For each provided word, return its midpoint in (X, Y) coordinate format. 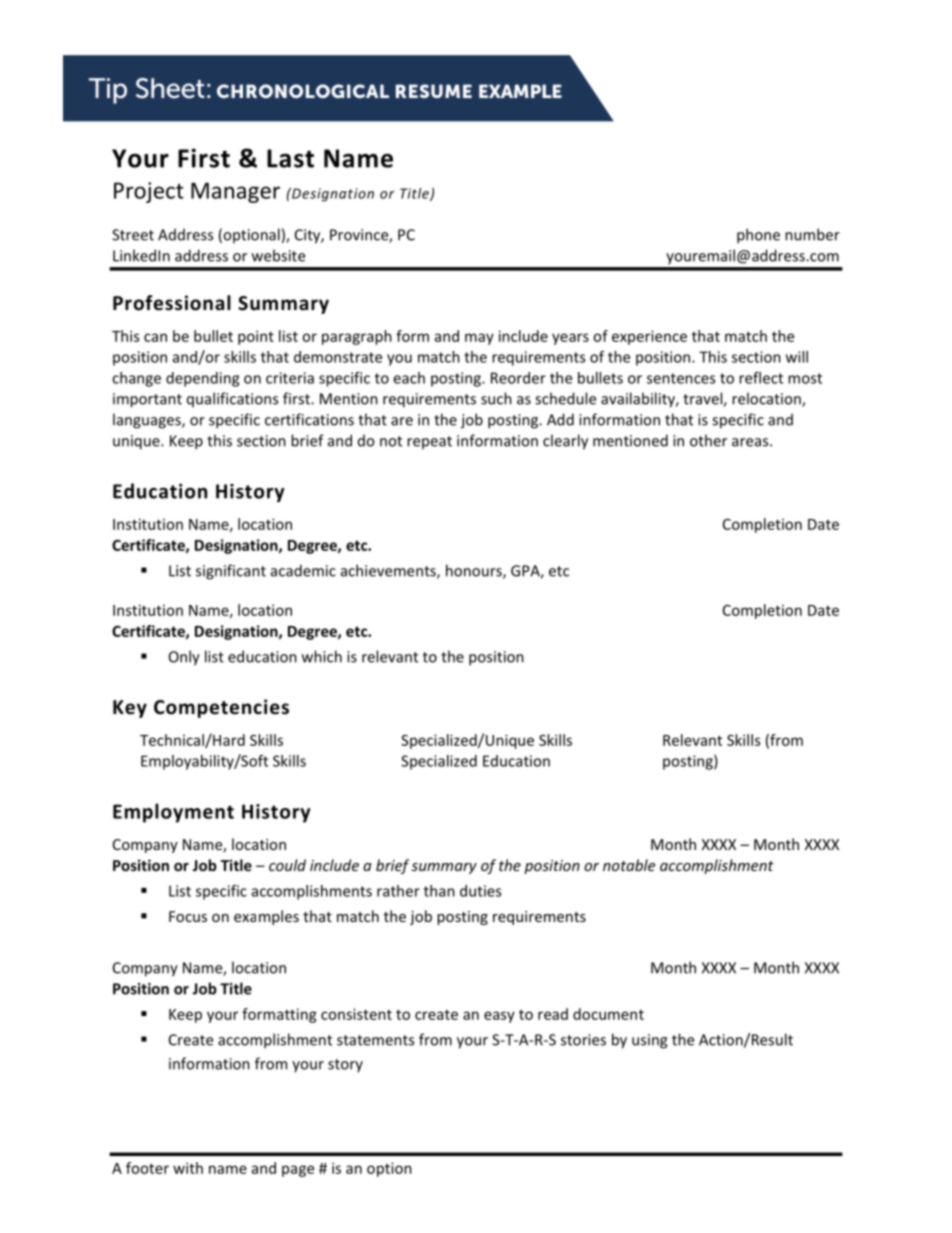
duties (480, 891)
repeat (429, 442)
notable (629, 865)
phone (758, 236)
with (188, 1168)
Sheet (170, 88)
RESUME (434, 91)
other (708, 440)
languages (148, 421)
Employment (173, 813)
